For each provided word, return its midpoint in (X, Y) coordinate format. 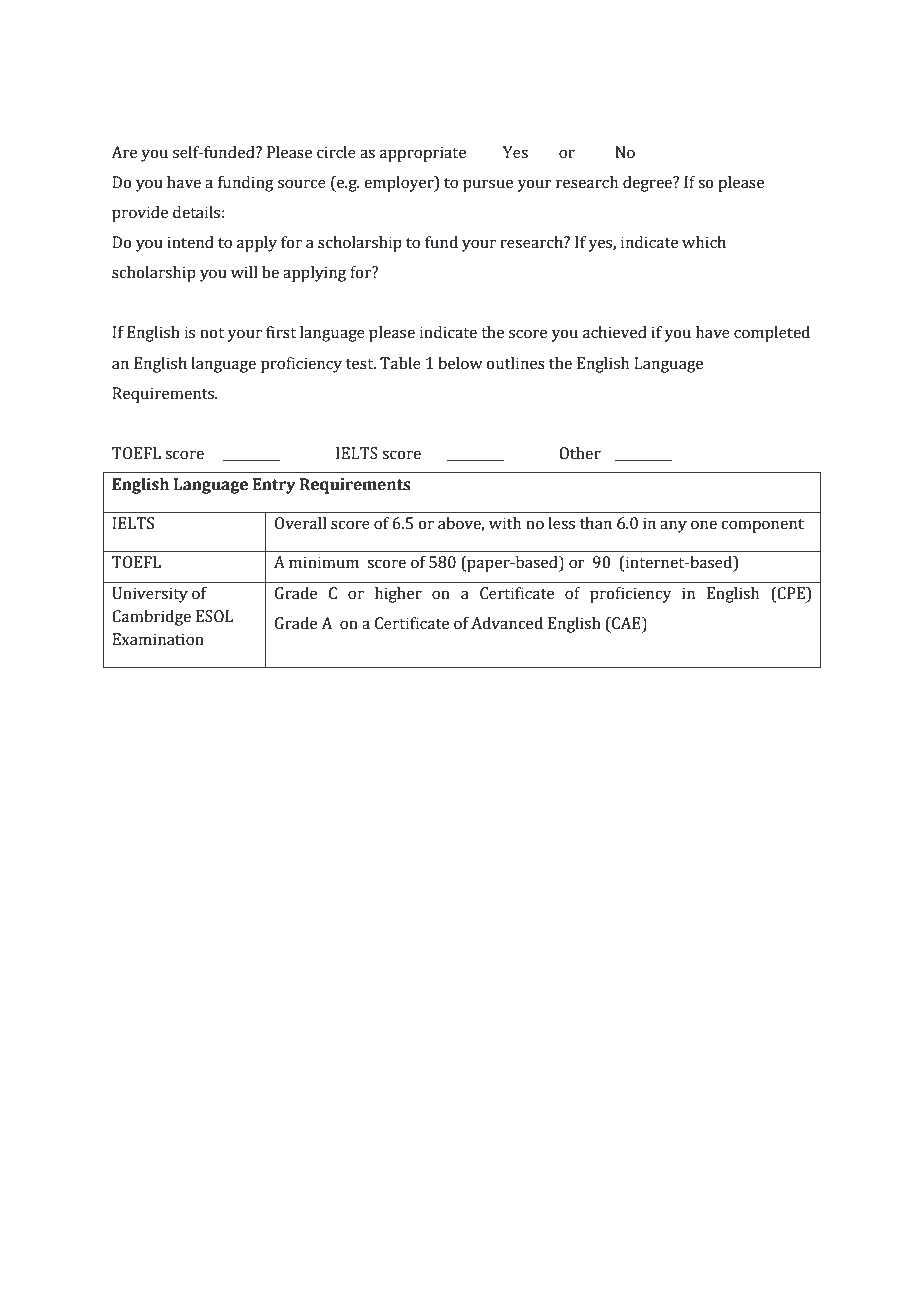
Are (124, 152)
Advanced (507, 623)
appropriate (423, 154)
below (460, 363)
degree (648, 184)
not (212, 333)
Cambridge (151, 618)
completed (772, 334)
